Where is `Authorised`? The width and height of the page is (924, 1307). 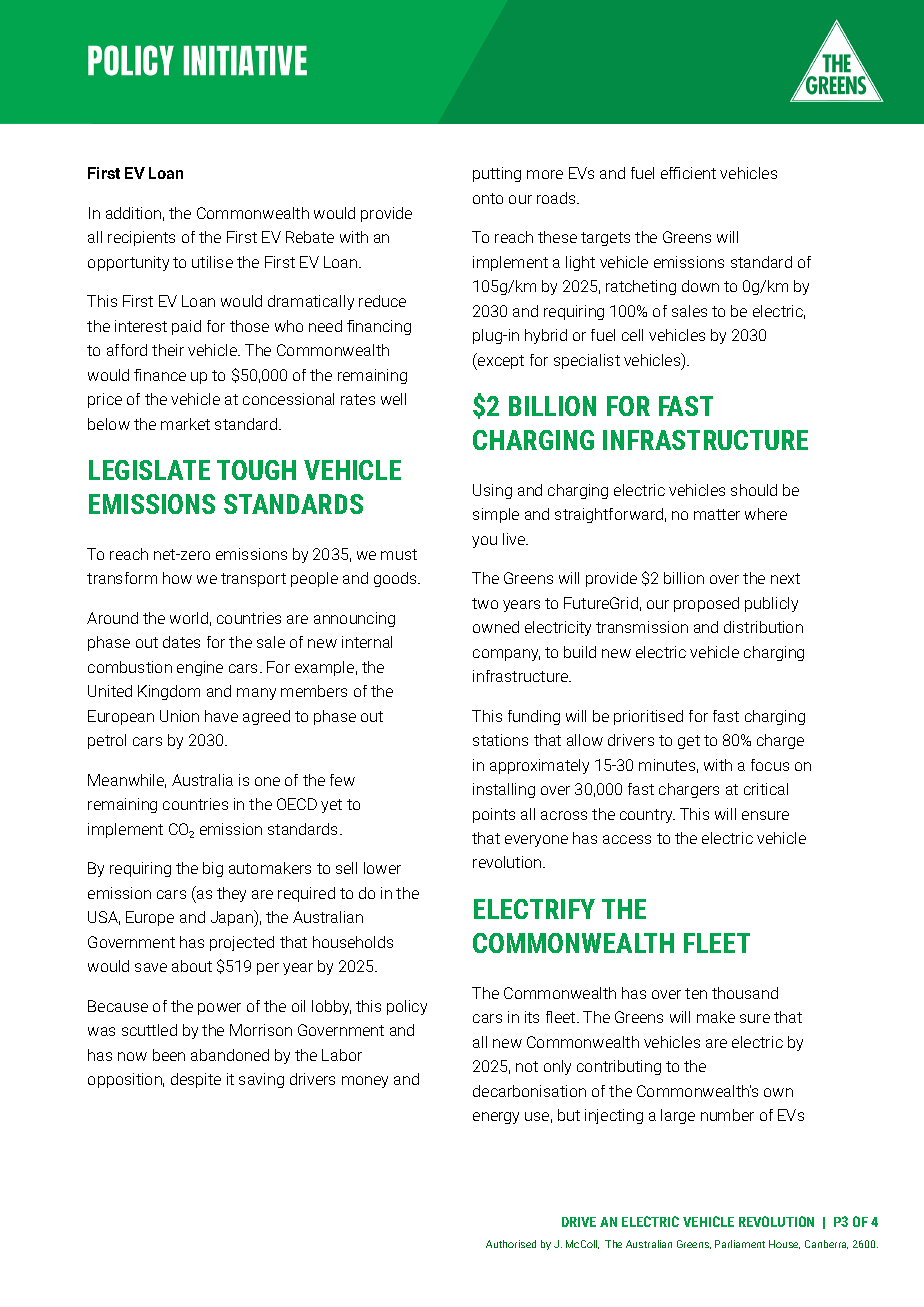
Authorised is located at coordinates (511, 1244).
